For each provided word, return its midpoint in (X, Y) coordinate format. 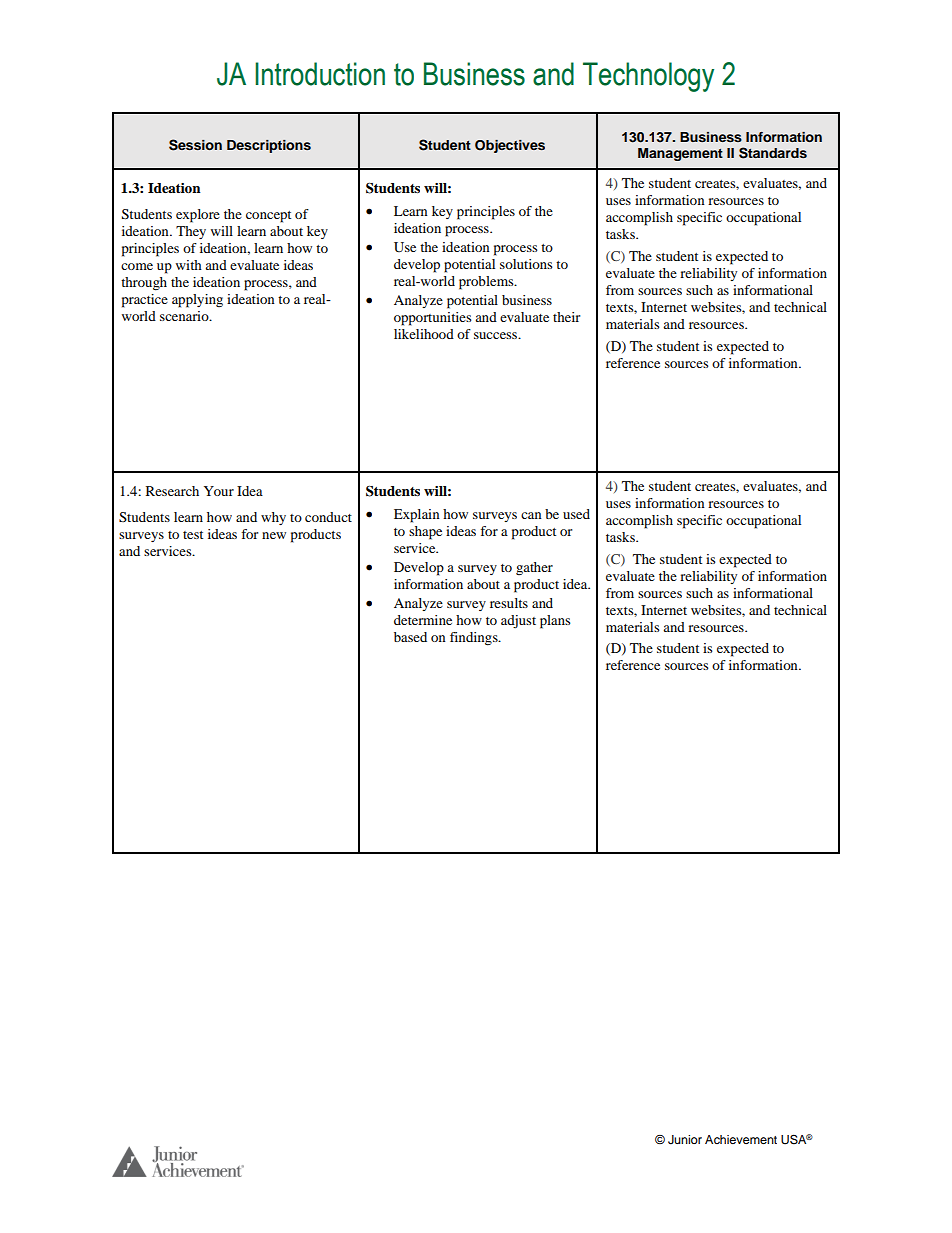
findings (475, 639)
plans (555, 622)
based (410, 637)
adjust (518, 621)
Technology (648, 77)
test (193, 535)
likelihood (424, 334)
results (509, 603)
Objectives (510, 146)
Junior (685, 1140)
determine (423, 620)
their (566, 317)
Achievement (741, 1139)
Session (195, 145)
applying (197, 301)
